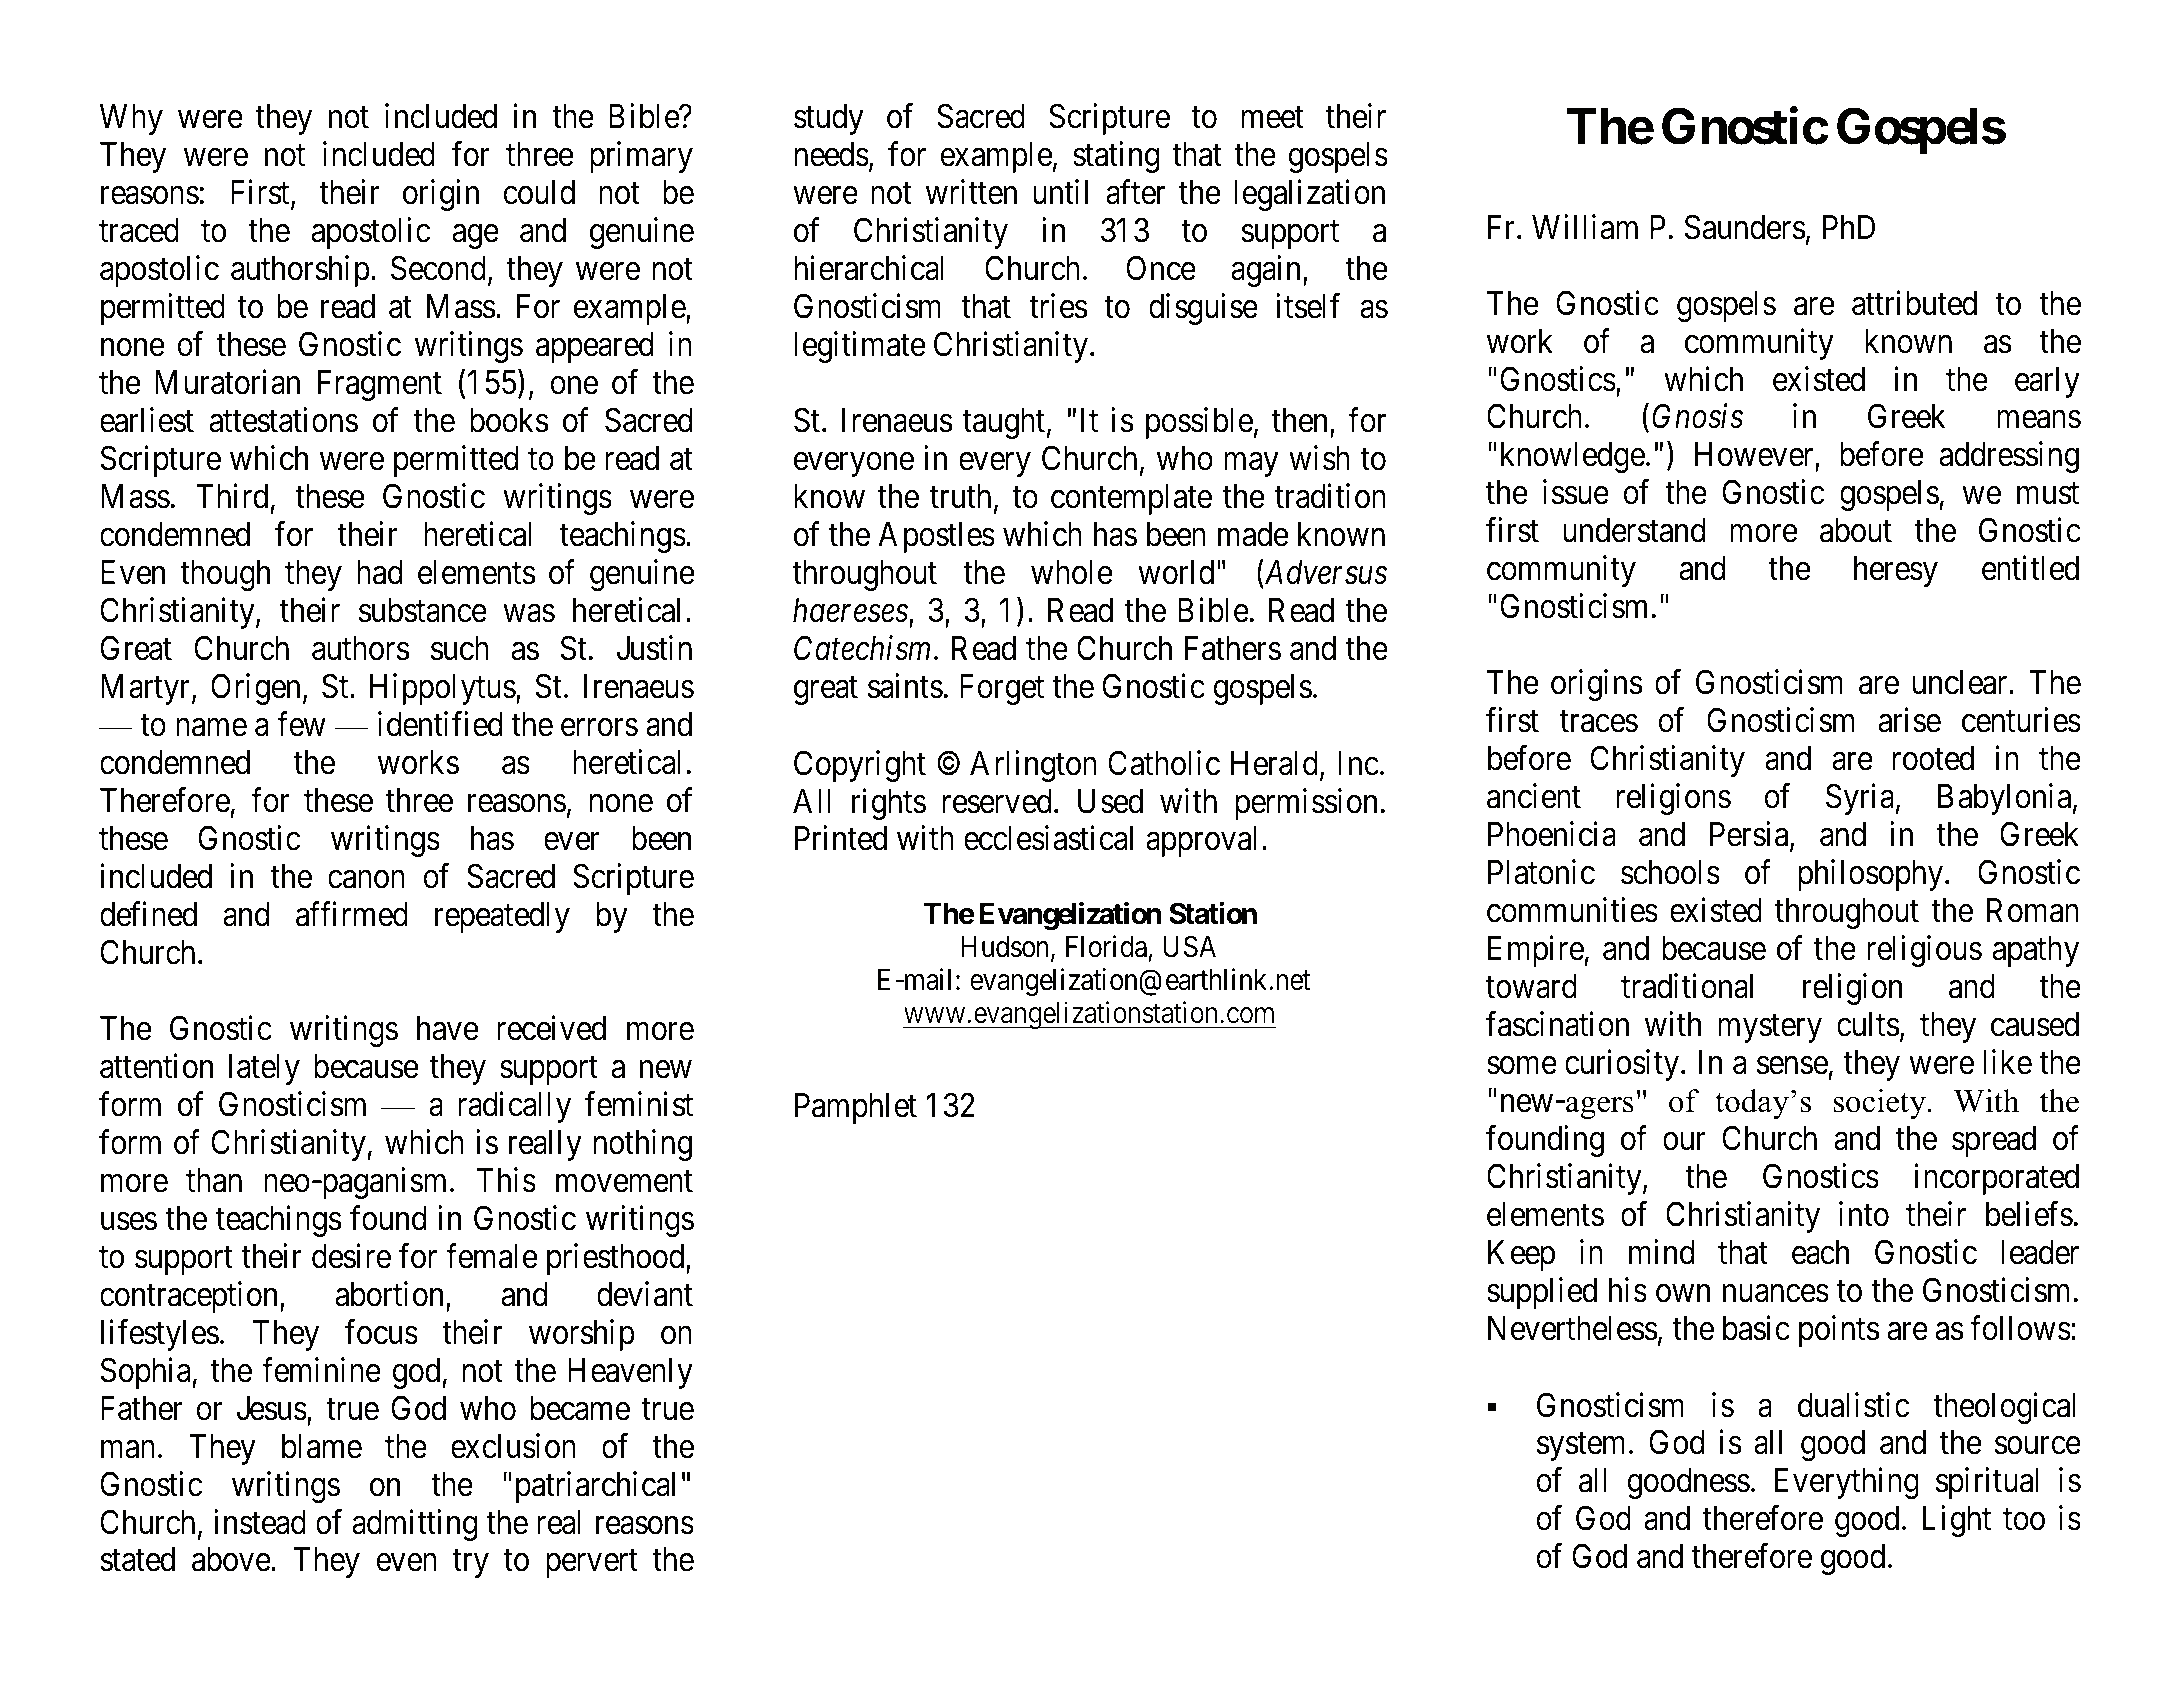 Image resolution: width=2179 pixels, height=1684 pixels. Describe the element at coordinates (1792, 1066) in the image. I see `sense` at that location.
